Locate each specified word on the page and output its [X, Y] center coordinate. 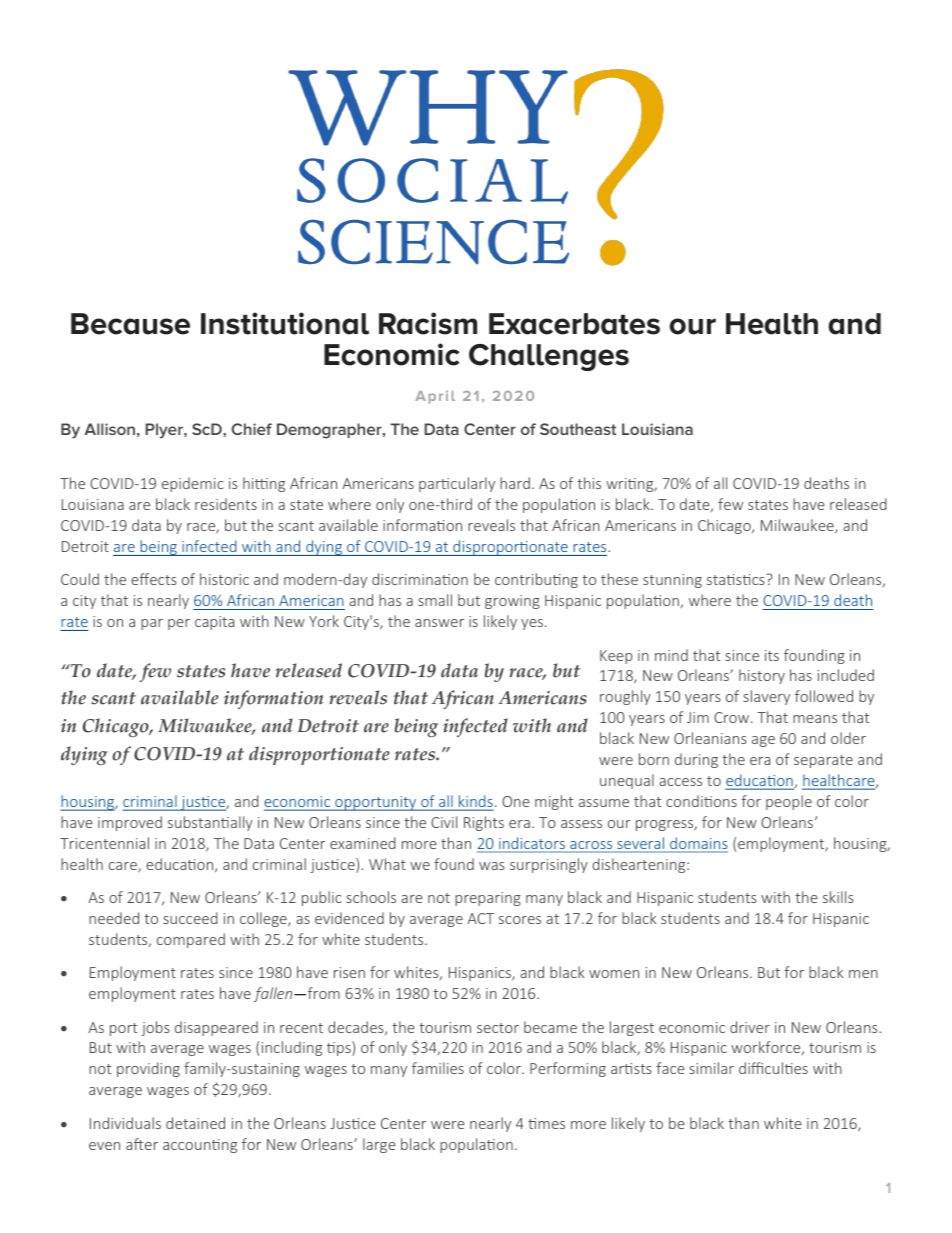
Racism [428, 323]
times [546, 1123]
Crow [733, 717]
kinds [475, 802]
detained [195, 1123]
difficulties [773, 1068]
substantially [210, 823]
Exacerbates [574, 324]
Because [130, 324]
